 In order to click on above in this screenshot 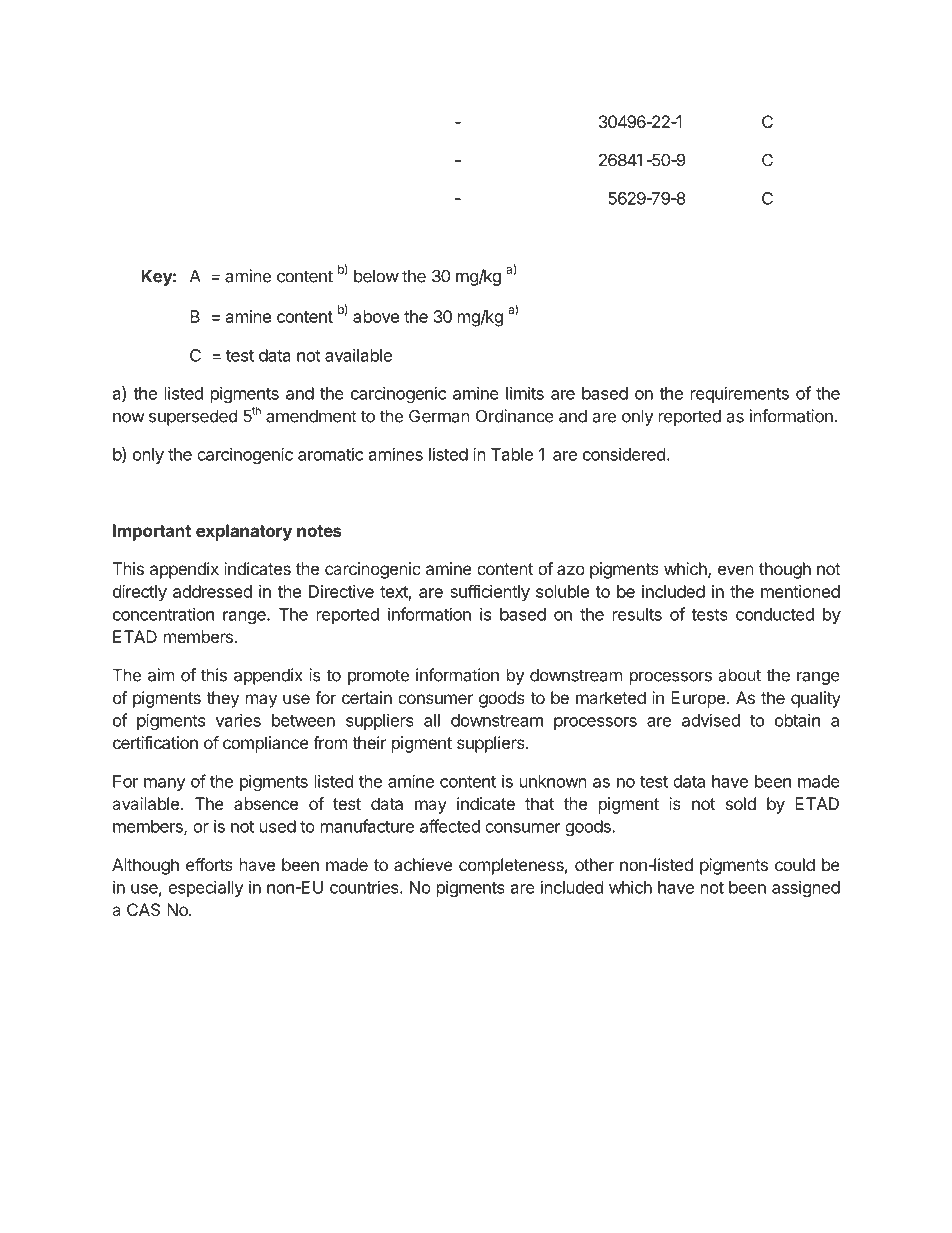, I will do `click(376, 316)`.
